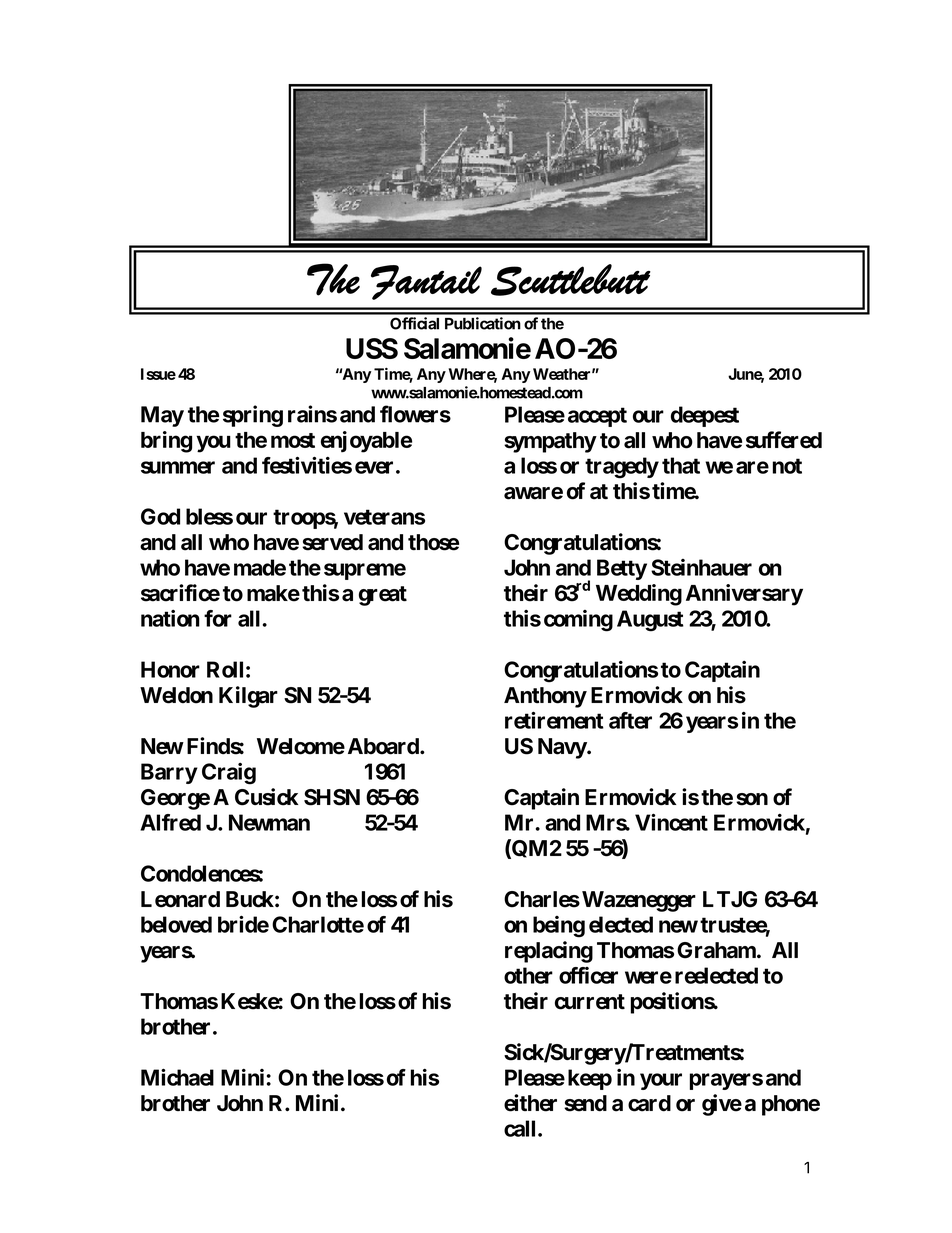 The width and height of the screenshot is (952, 1233). What do you see at coordinates (571, 280) in the screenshot?
I see `Scuttlebutt` at bounding box center [571, 280].
